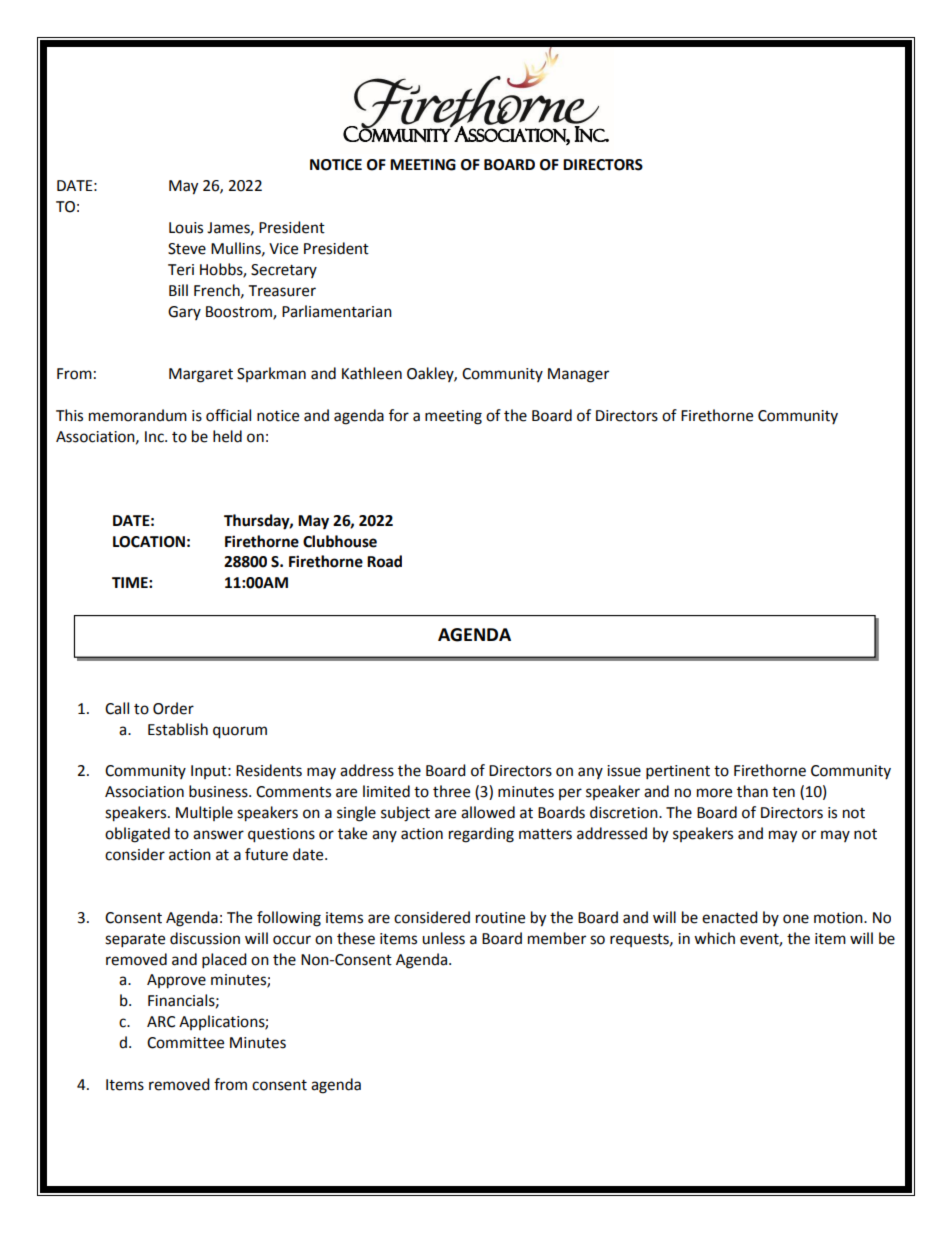 The image size is (952, 1233). I want to click on Road, so click(384, 561).
